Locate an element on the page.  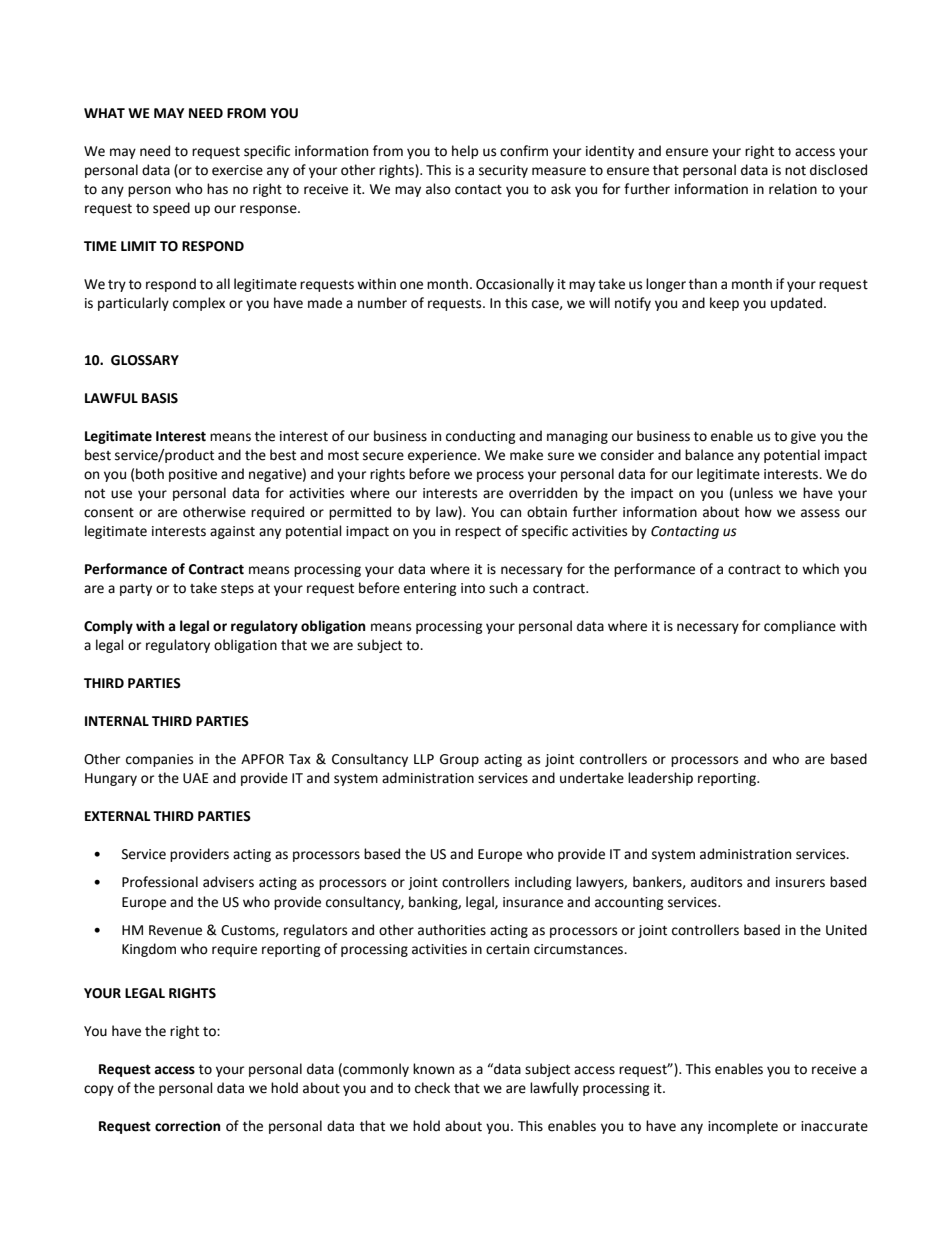
steps is located at coordinates (237, 590).
